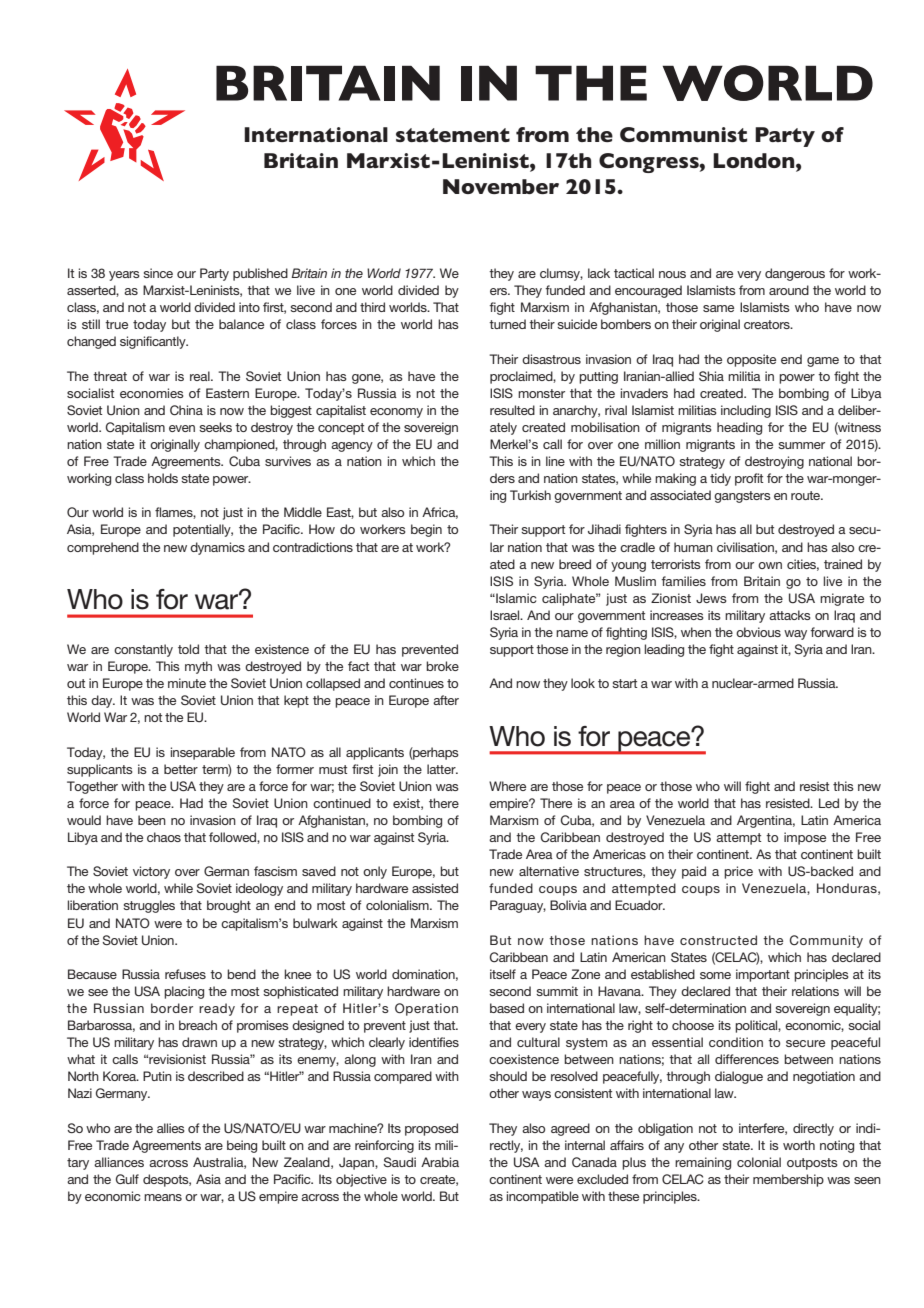  Describe the element at coordinates (198, 667) in the document. I see `myth` at that location.
